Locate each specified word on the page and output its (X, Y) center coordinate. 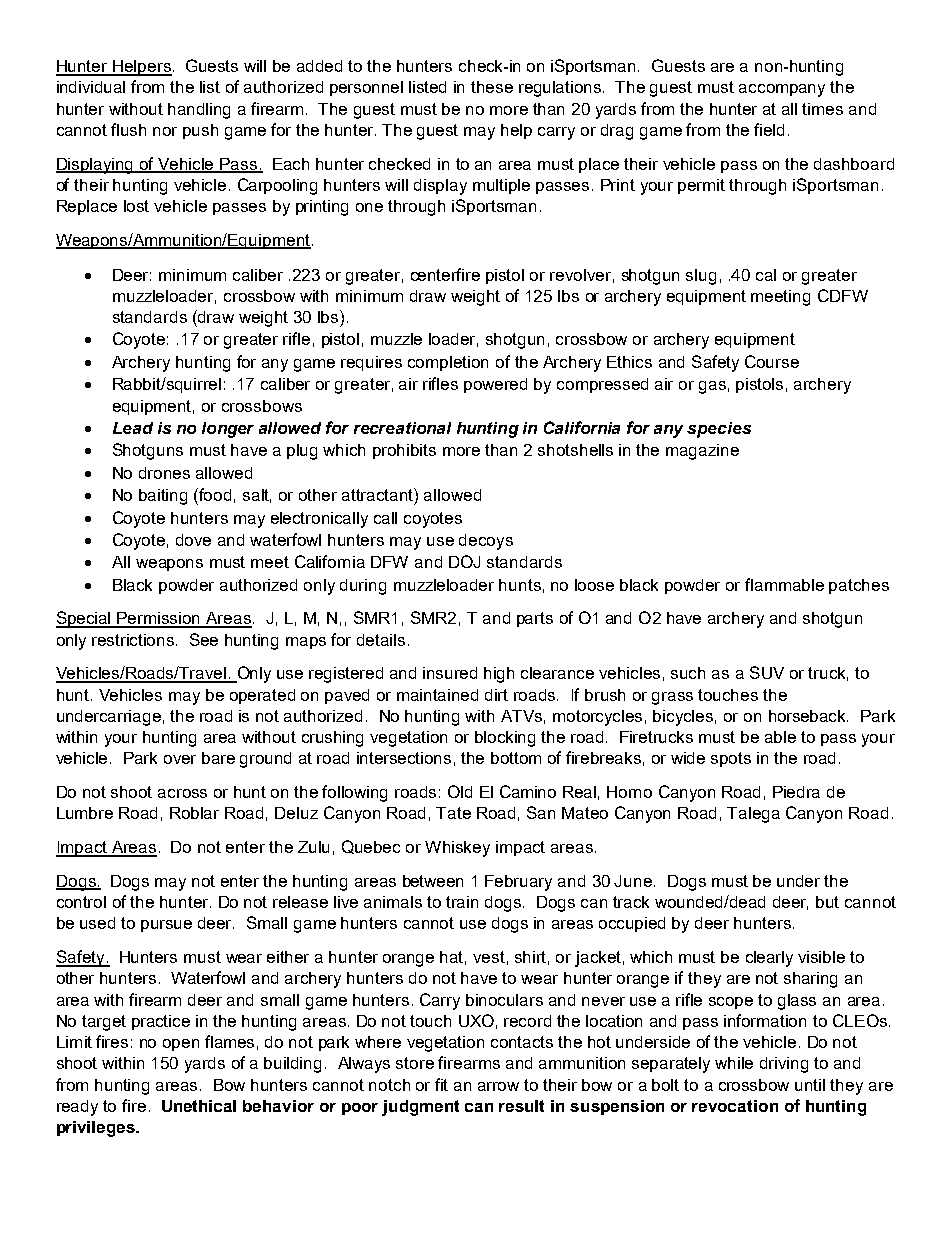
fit (441, 1084)
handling (199, 111)
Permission (159, 619)
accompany (782, 90)
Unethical (199, 1106)
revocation (735, 1106)
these (492, 87)
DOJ (464, 561)
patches (859, 586)
